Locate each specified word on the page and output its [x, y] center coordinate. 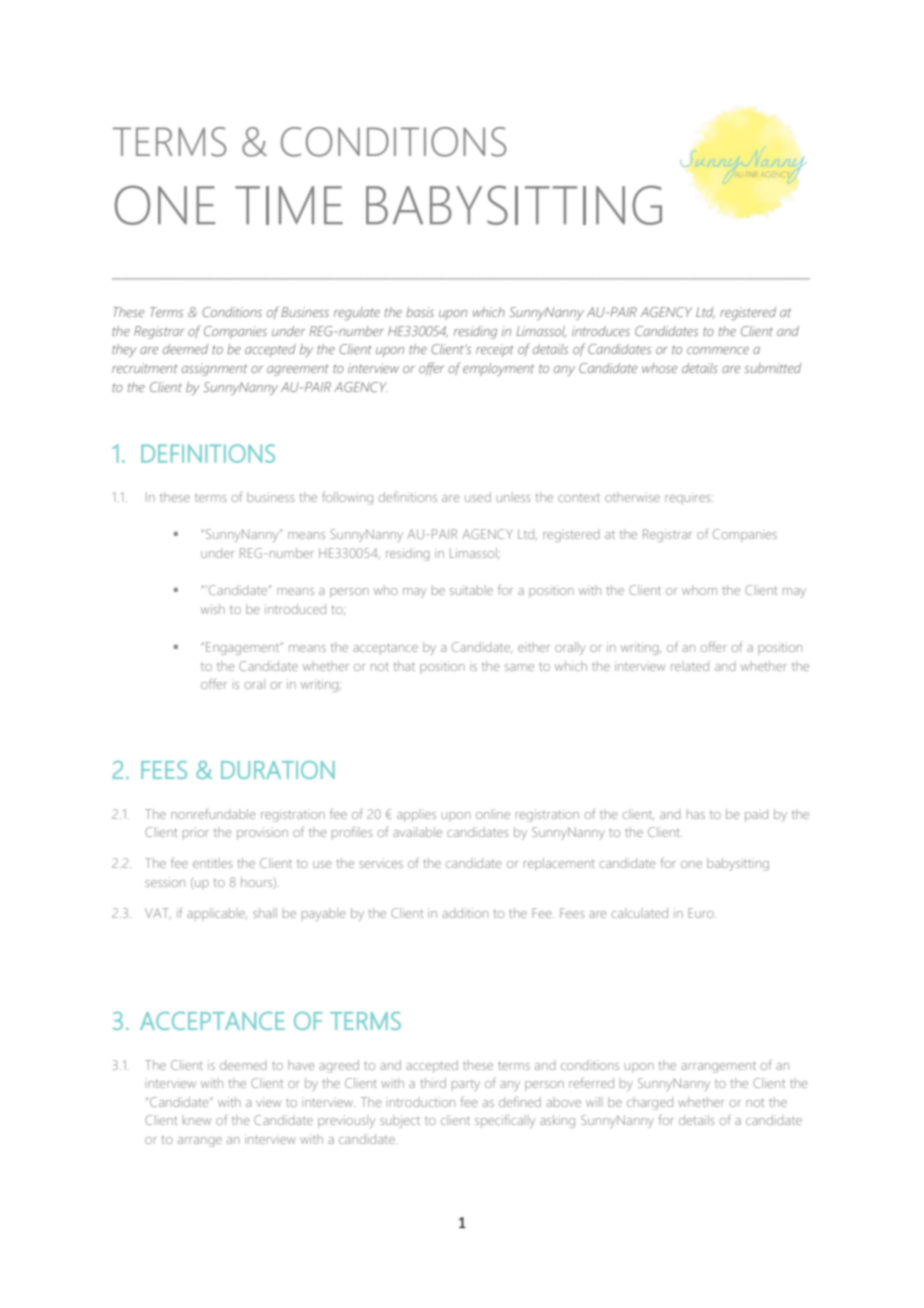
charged [650, 1103]
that [404, 666]
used [478, 497]
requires [689, 498]
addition [465, 913]
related [690, 666]
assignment [215, 369]
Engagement [244, 648]
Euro [702, 913]
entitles [213, 863]
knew [197, 1120]
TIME [289, 205]
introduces [601, 331]
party [466, 1085]
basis [420, 312]
